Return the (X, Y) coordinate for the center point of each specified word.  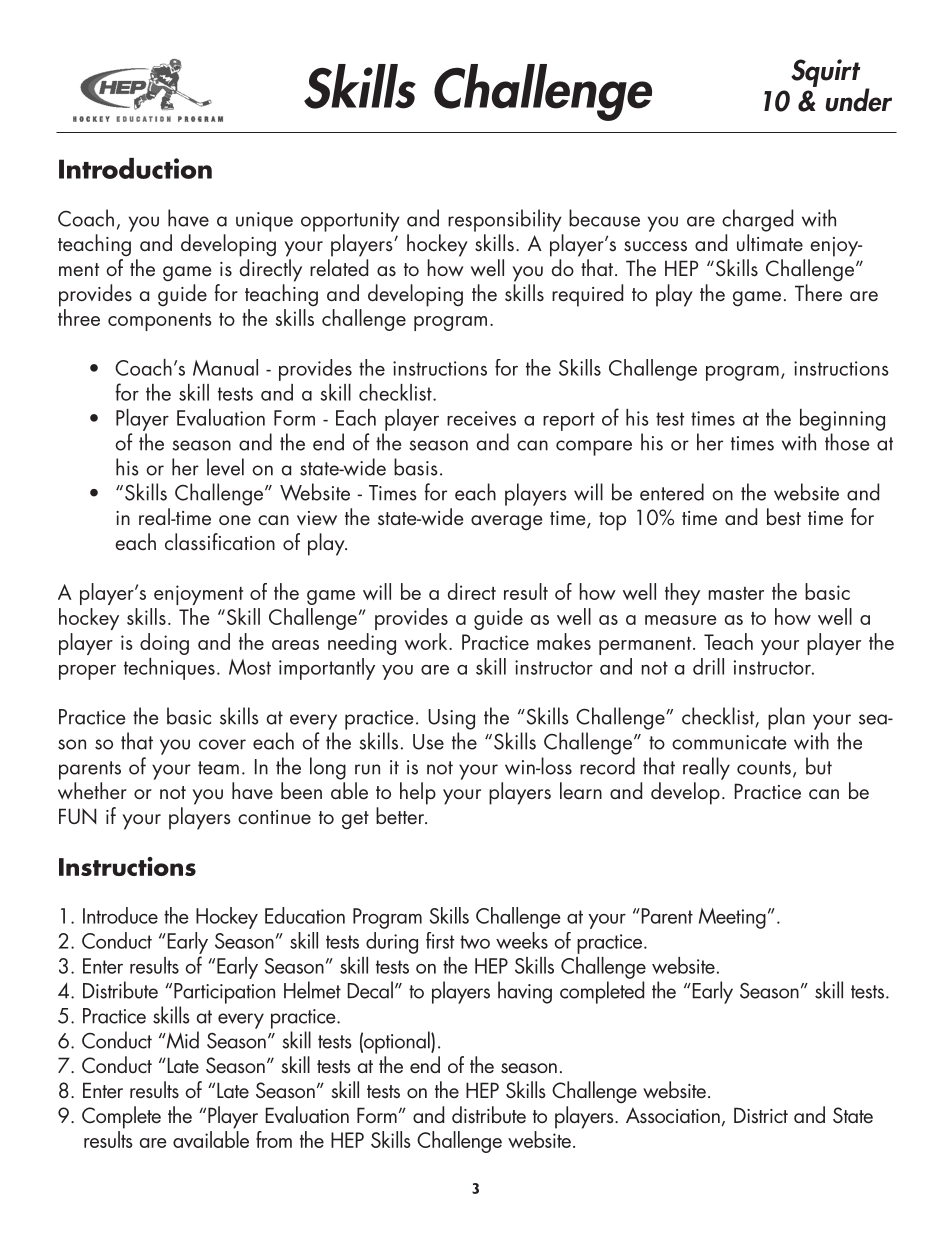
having (525, 992)
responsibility (505, 220)
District (761, 1115)
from (274, 1139)
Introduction (135, 168)
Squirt (826, 73)
